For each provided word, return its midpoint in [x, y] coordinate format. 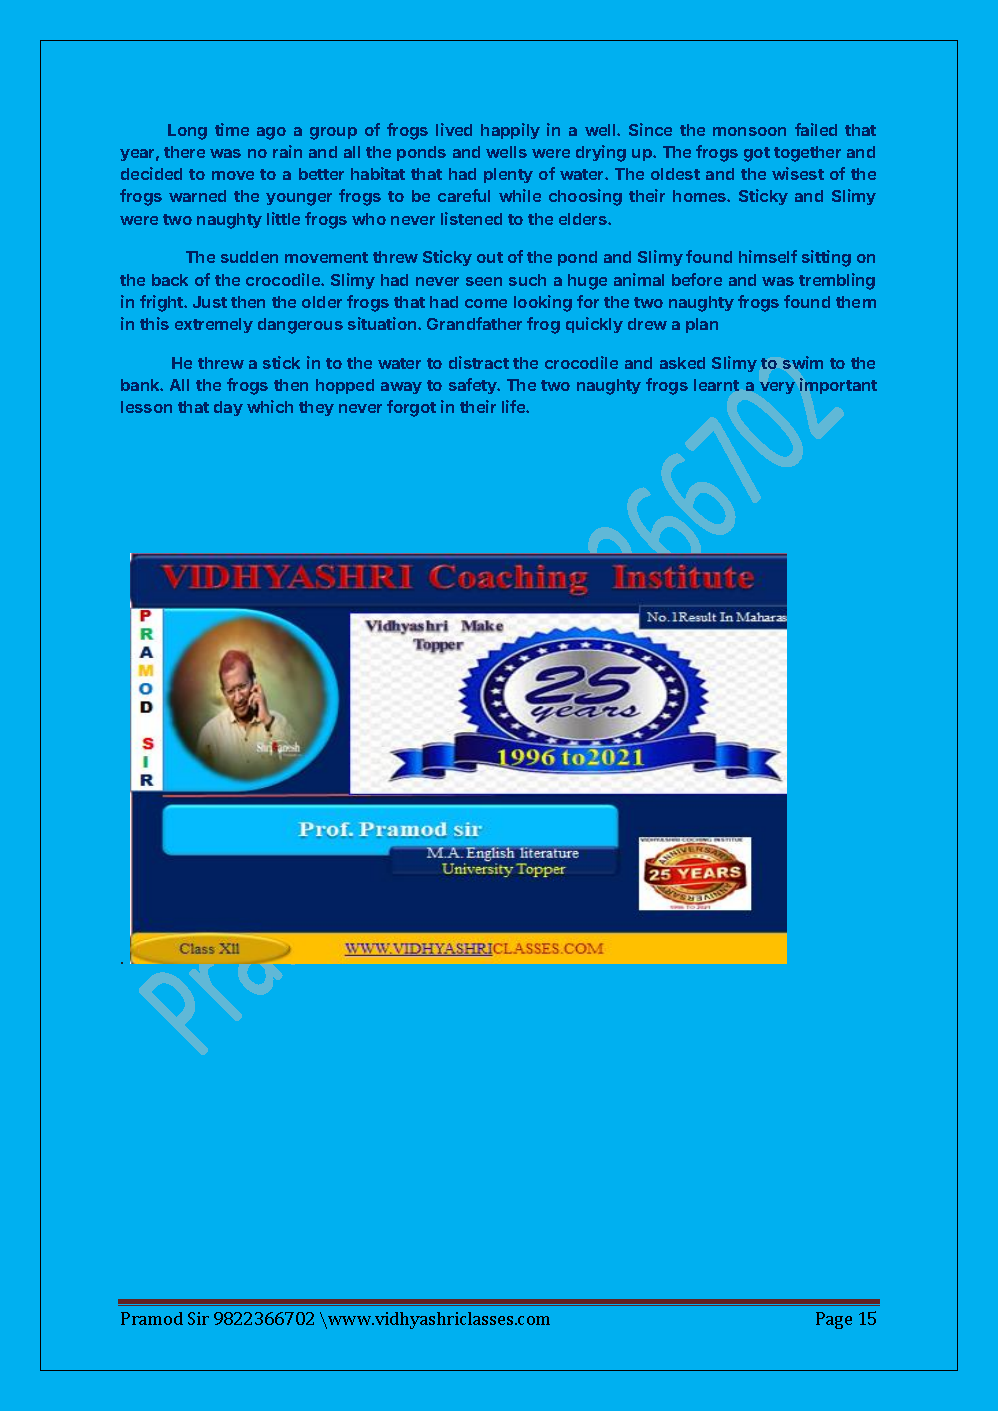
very [777, 388]
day [228, 408]
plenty [508, 175]
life [514, 406]
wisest [798, 173]
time [232, 129]
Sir [198, 1318]
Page [834, 1320]
